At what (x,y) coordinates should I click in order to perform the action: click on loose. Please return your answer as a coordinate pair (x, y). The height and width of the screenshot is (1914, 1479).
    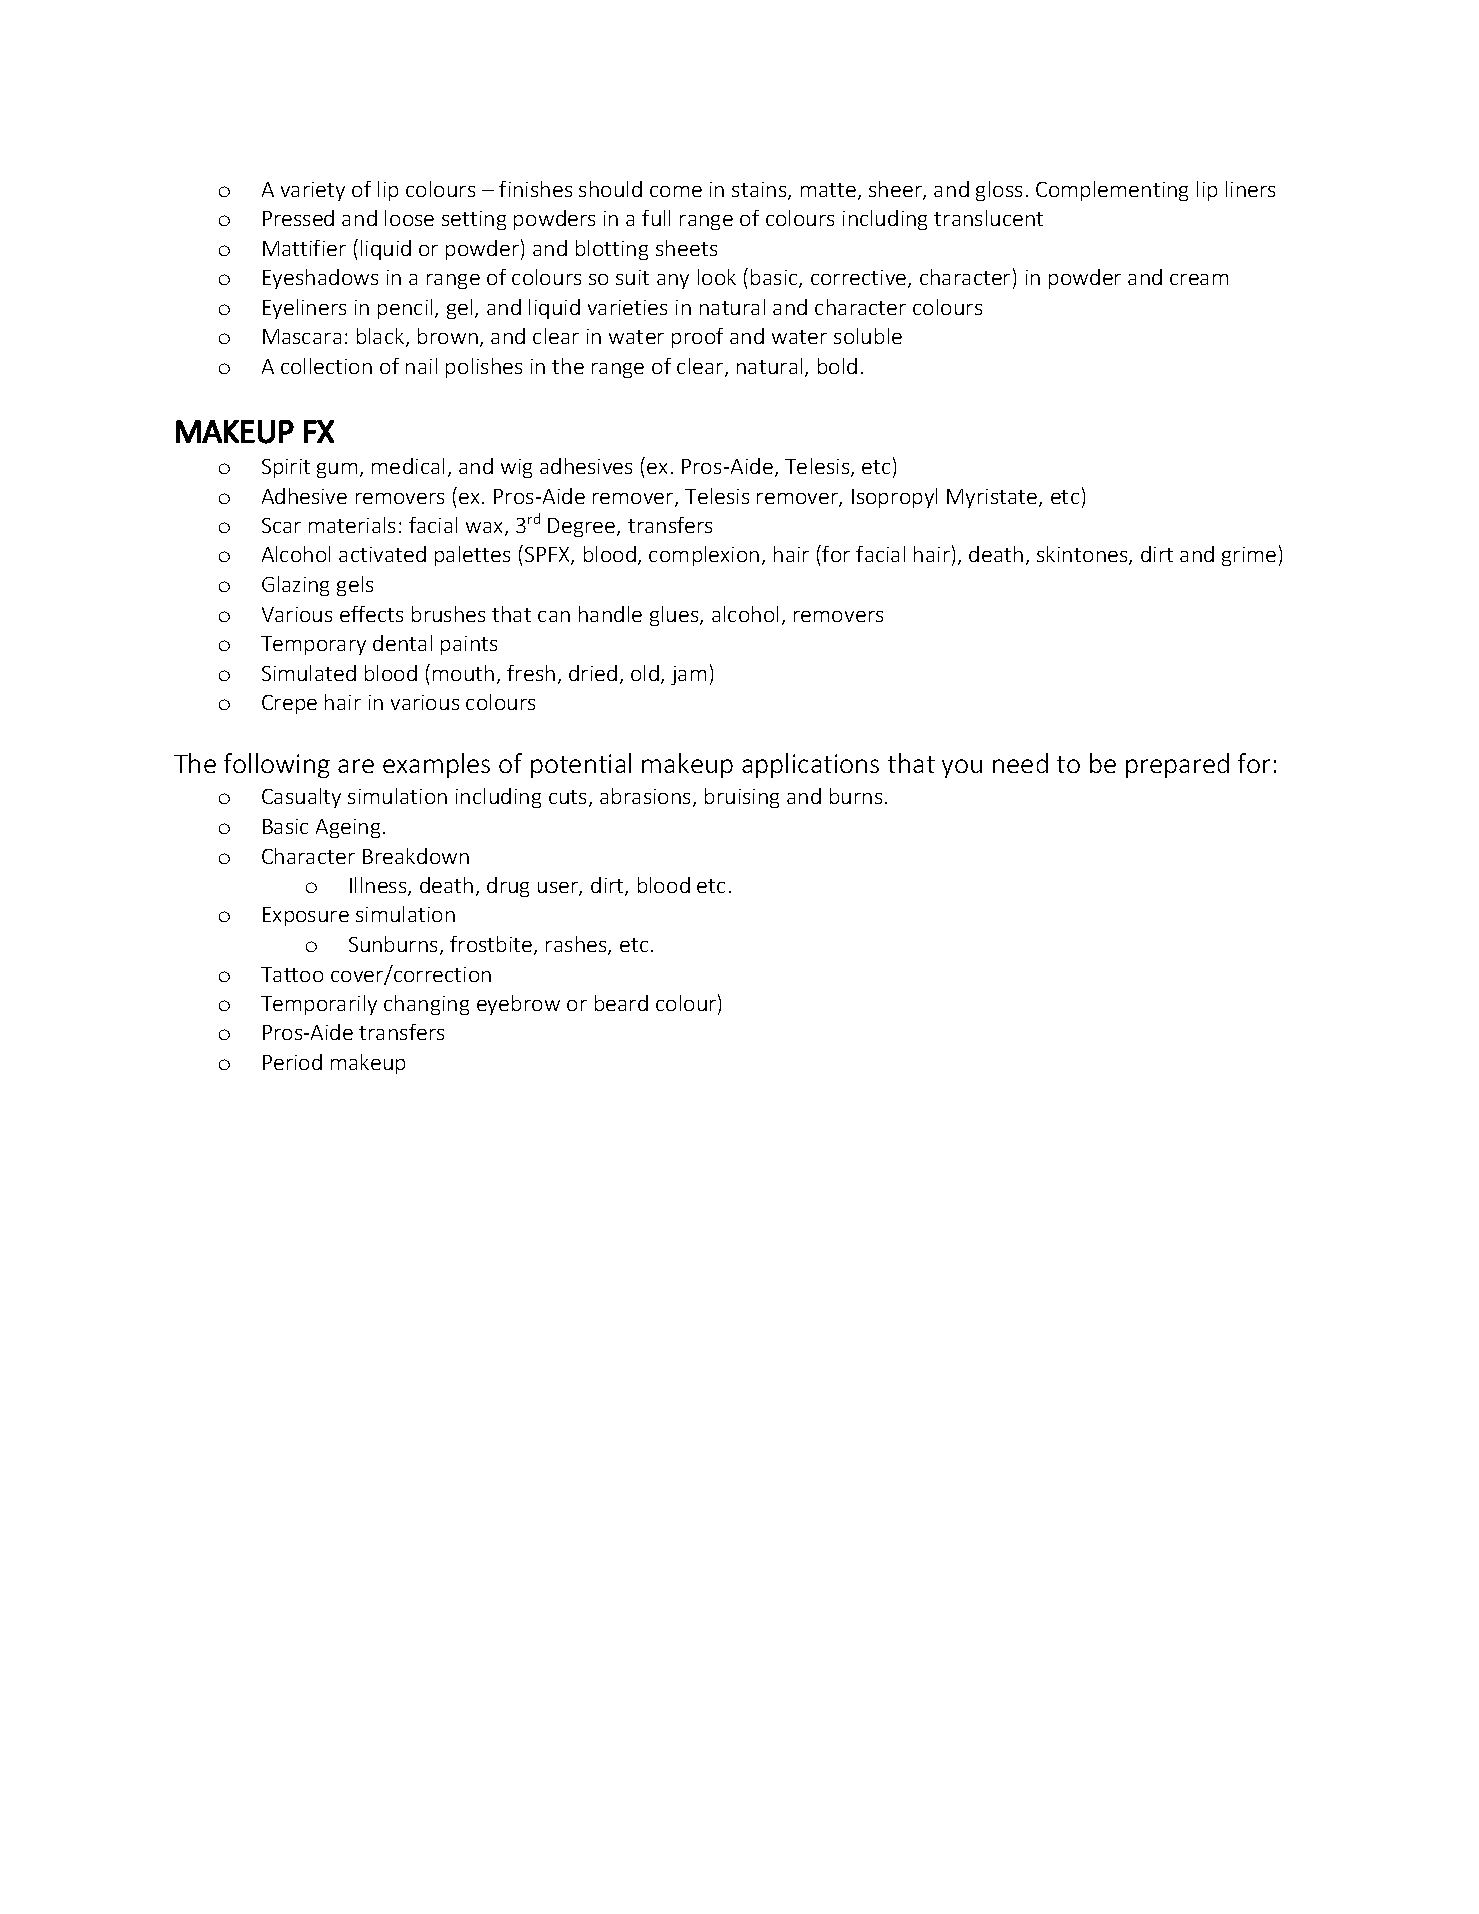
    Looking at the image, I should click on (409, 218).
